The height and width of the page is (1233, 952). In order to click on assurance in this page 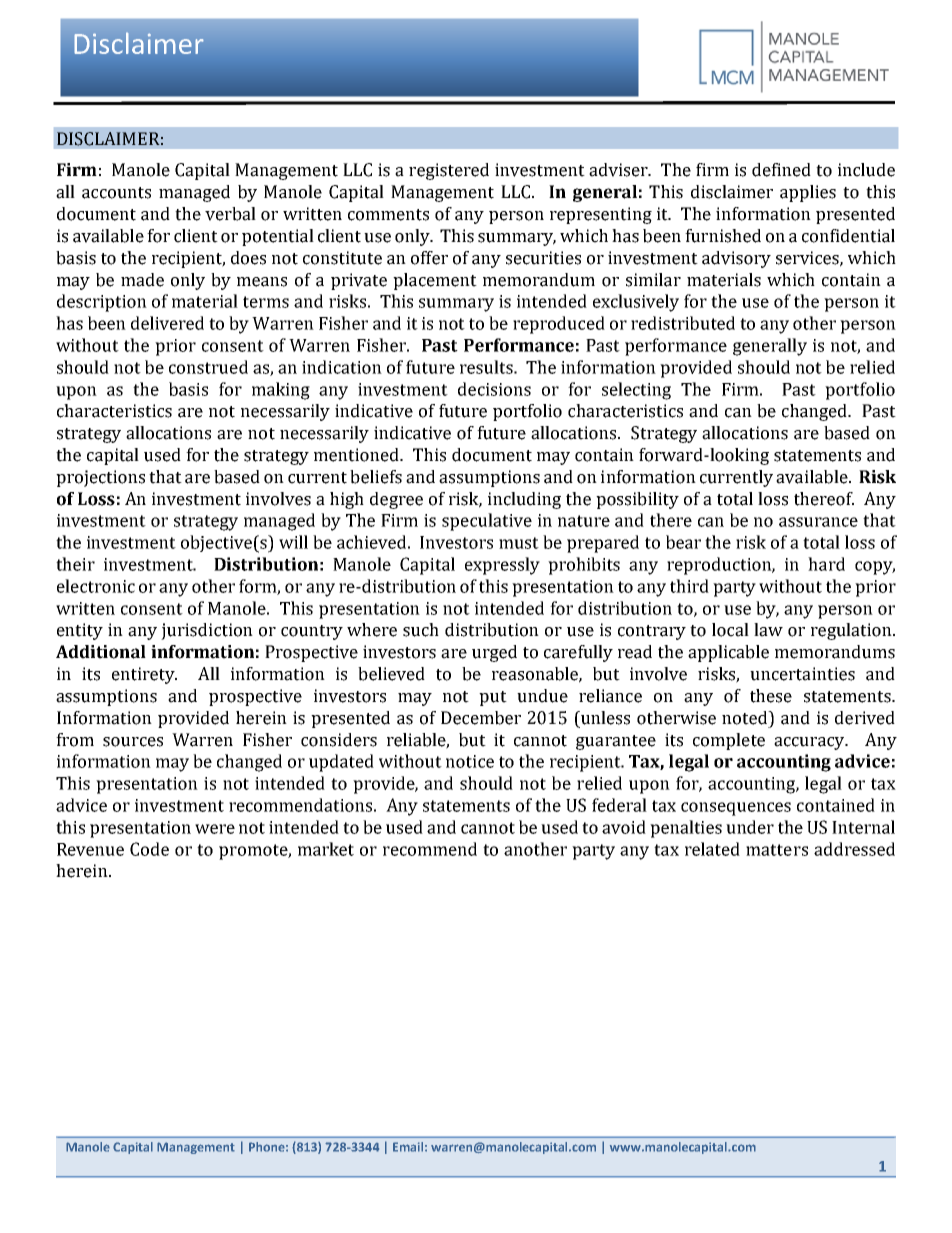, I will do `click(818, 522)`.
